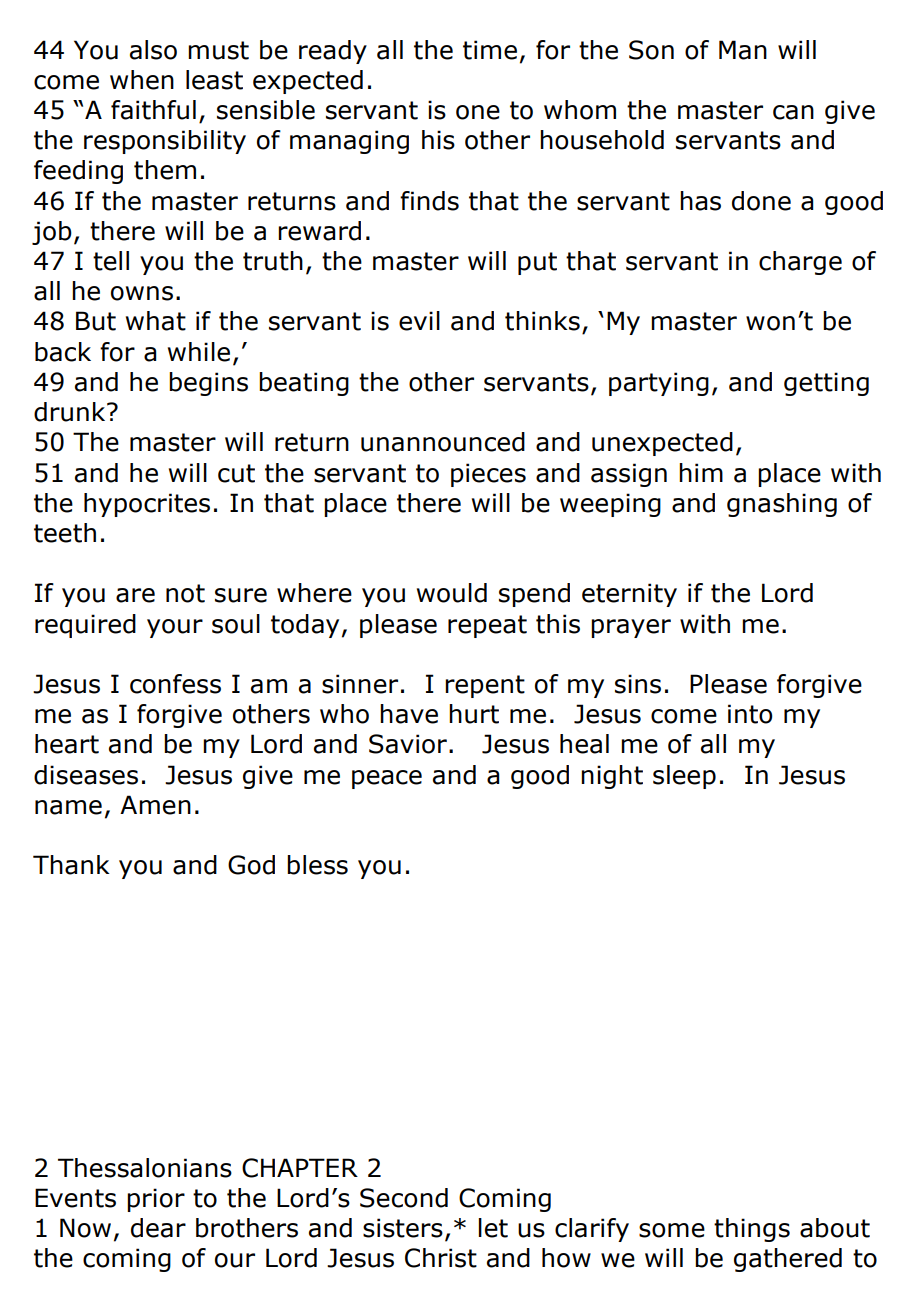 The width and height of the document is (924, 1308). Describe the element at coordinates (490, 50) in the document. I see `time` at that location.
